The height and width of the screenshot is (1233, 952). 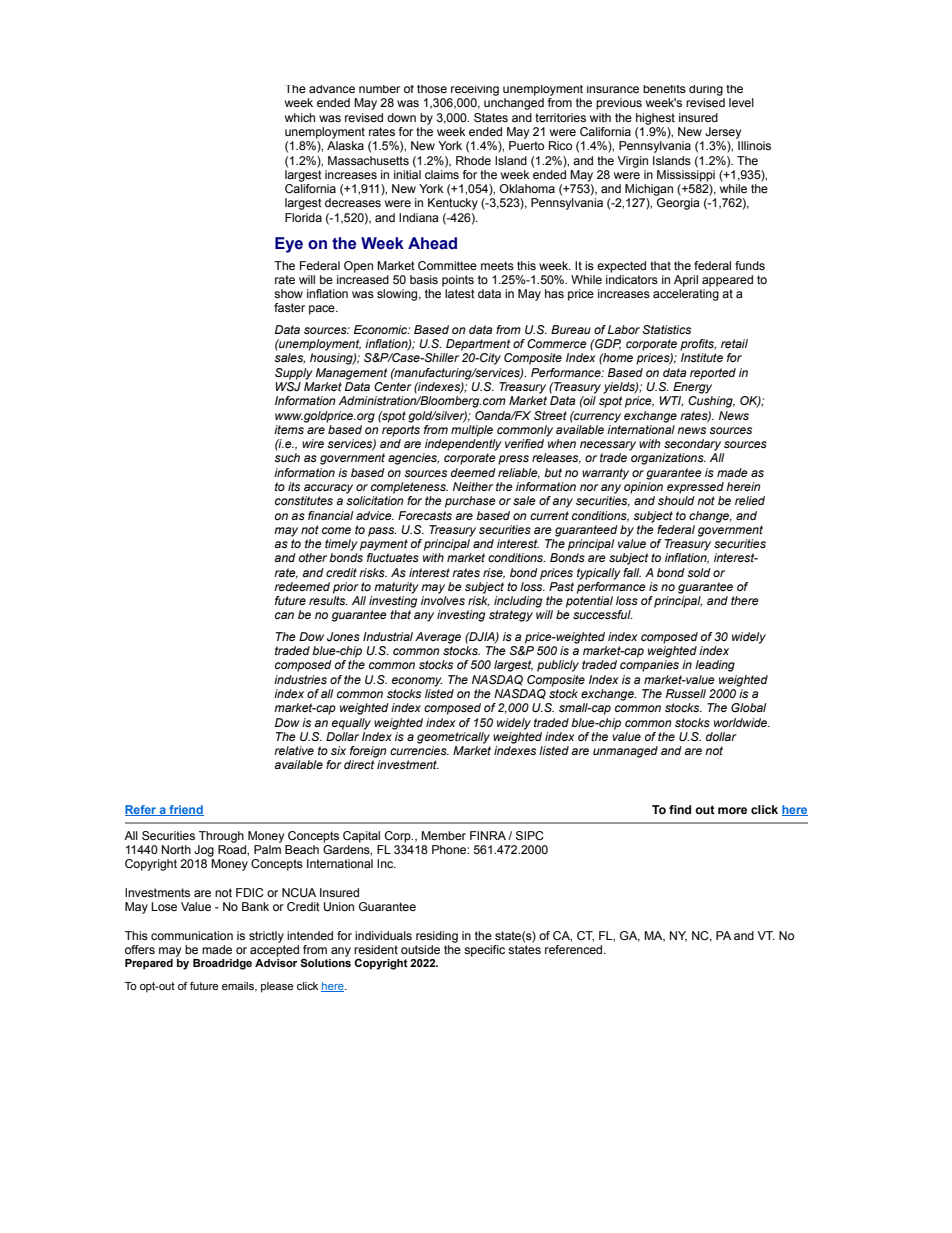 What do you see at coordinates (432, 89) in the screenshot?
I see `those` at bounding box center [432, 89].
